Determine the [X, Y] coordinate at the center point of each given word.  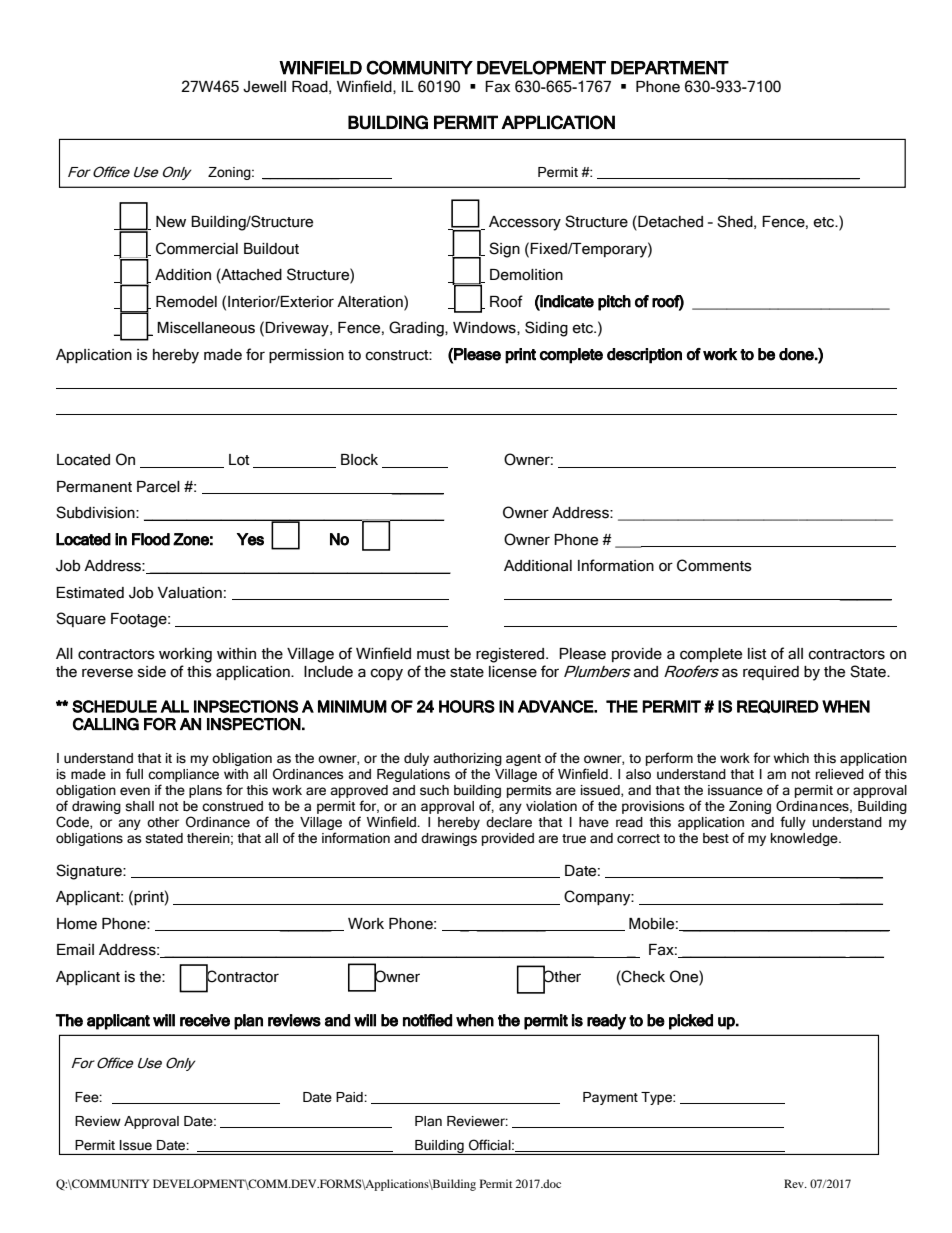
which [791, 758]
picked [691, 1022]
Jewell [264, 87]
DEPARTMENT [670, 68]
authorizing [467, 761]
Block [359, 460]
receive [205, 1020]
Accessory [525, 223]
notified [427, 1020]
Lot [239, 460]
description [644, 356]
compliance [183, 777]
